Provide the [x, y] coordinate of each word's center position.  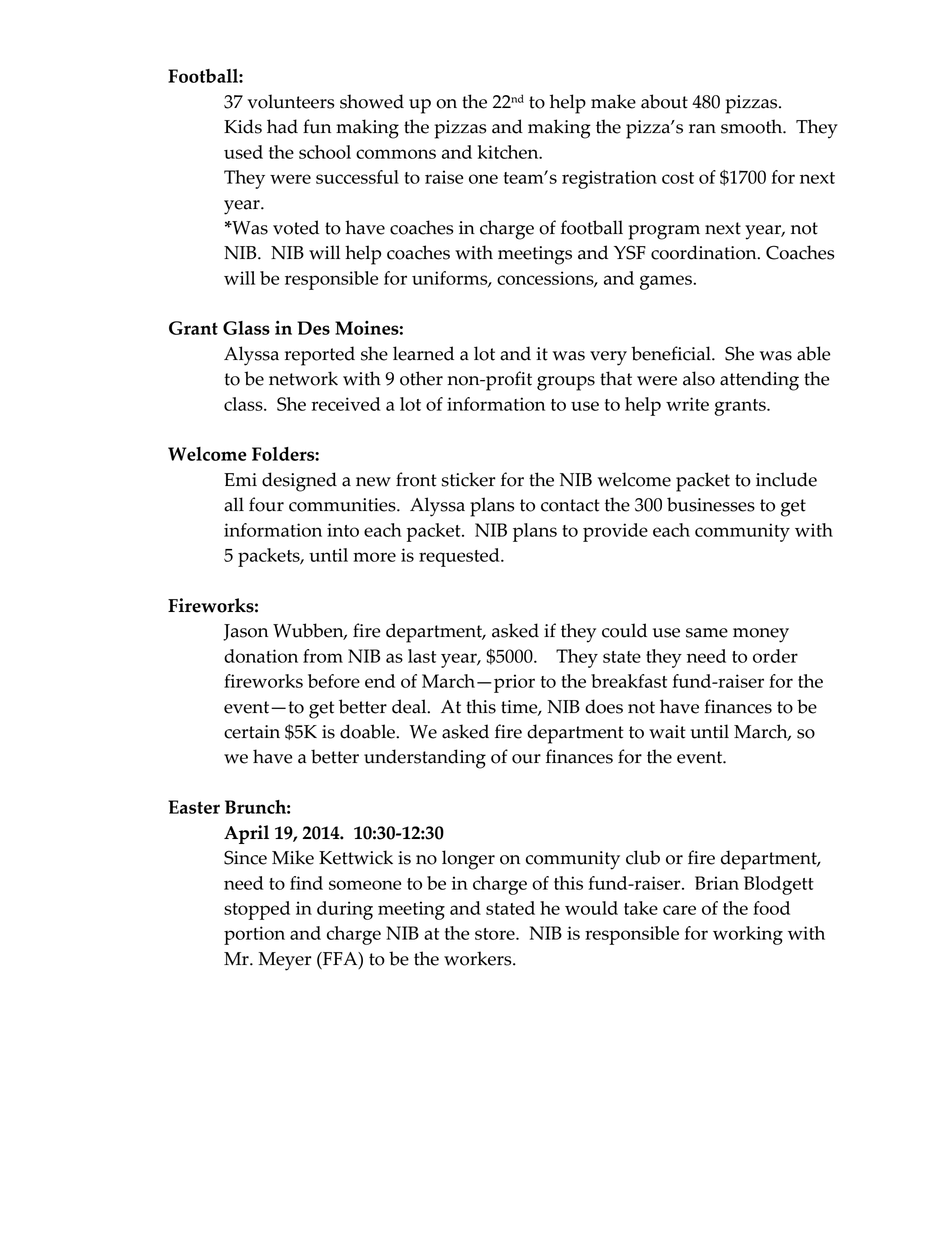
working [748, 935]
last [422, 656]
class [244, 404]
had [282, 126]
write [687, 404]
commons [396, 154]
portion [254, 935]
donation [261, 656]
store [496, 934]
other [421, 378]
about [664, 101]
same [707, 633]
